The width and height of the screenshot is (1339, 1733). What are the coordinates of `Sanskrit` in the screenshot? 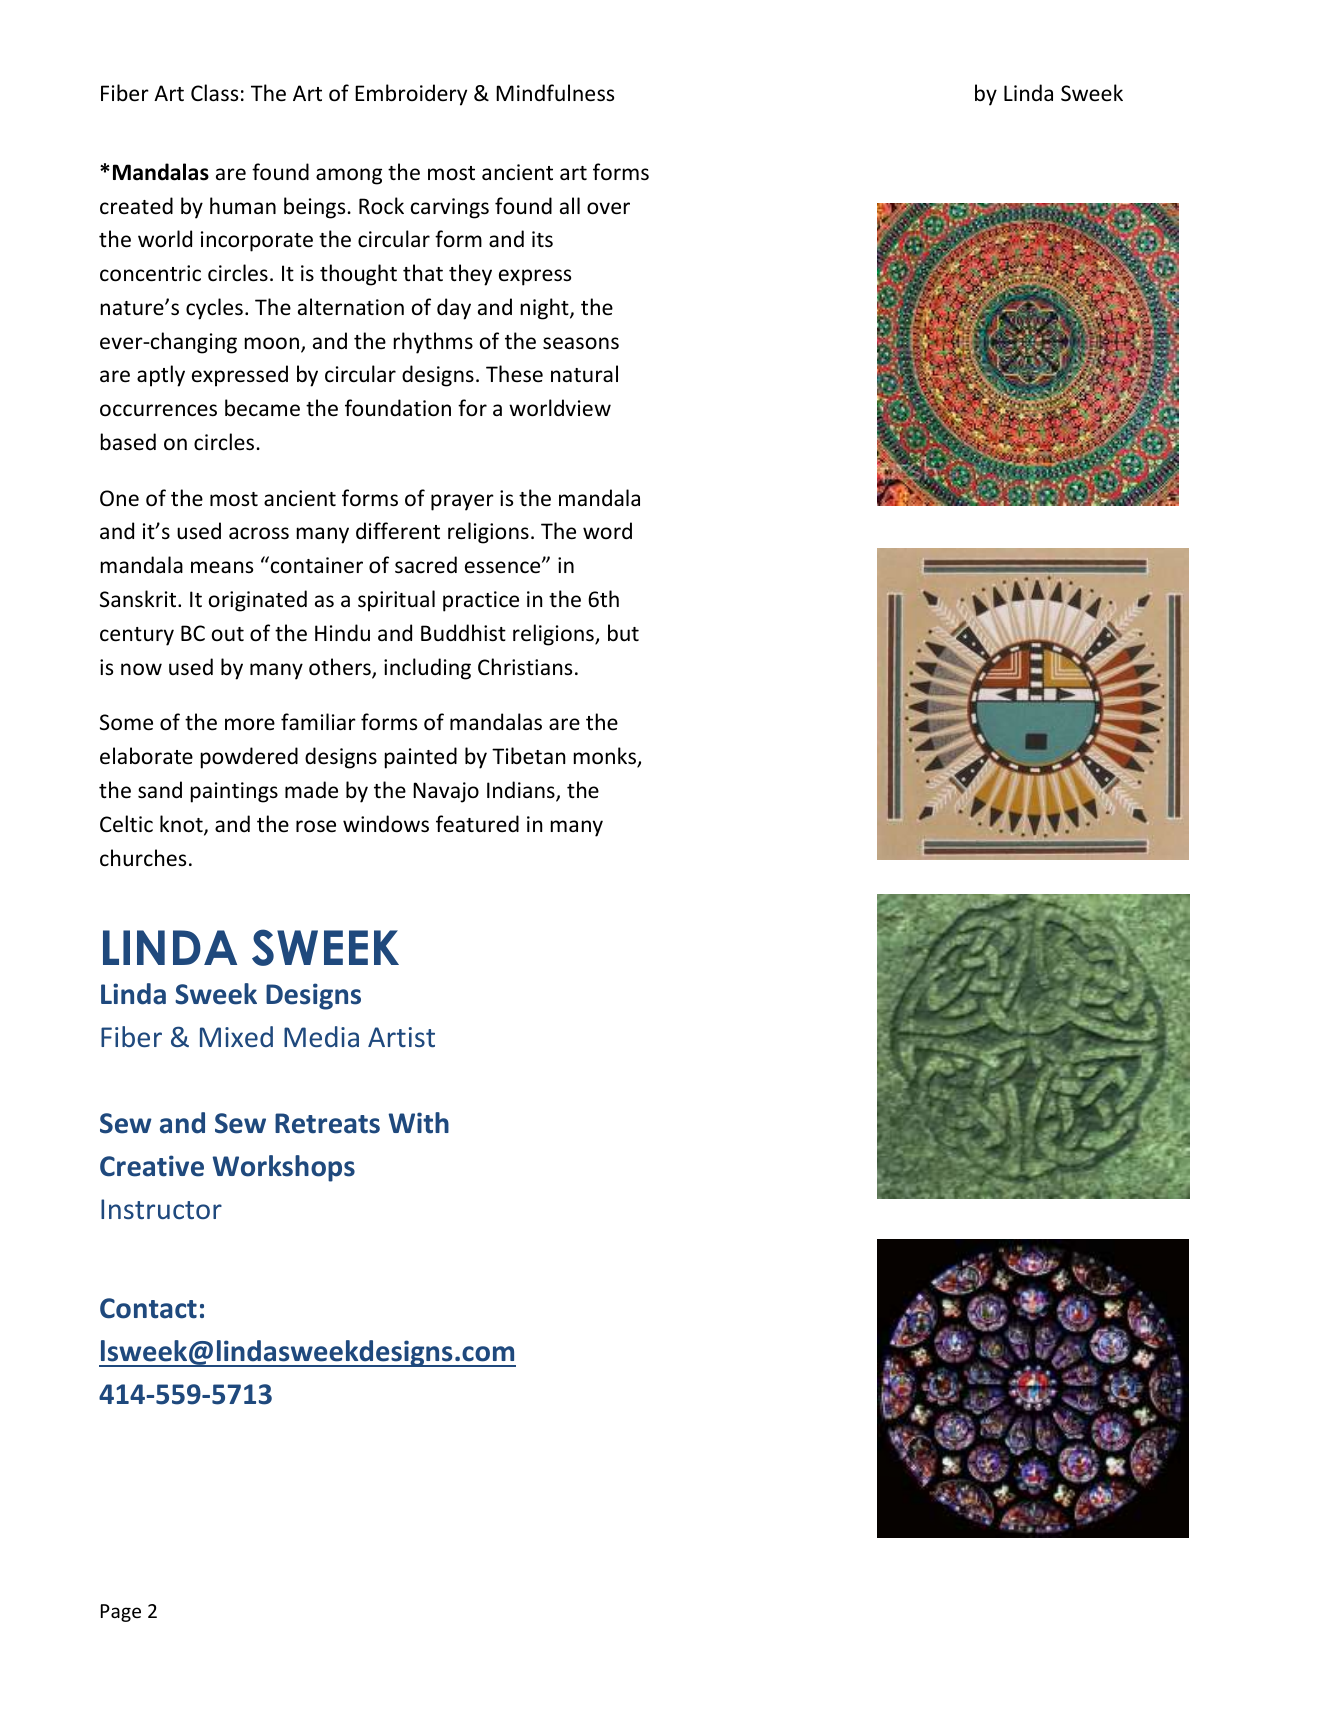 It's located at (139, 599).
